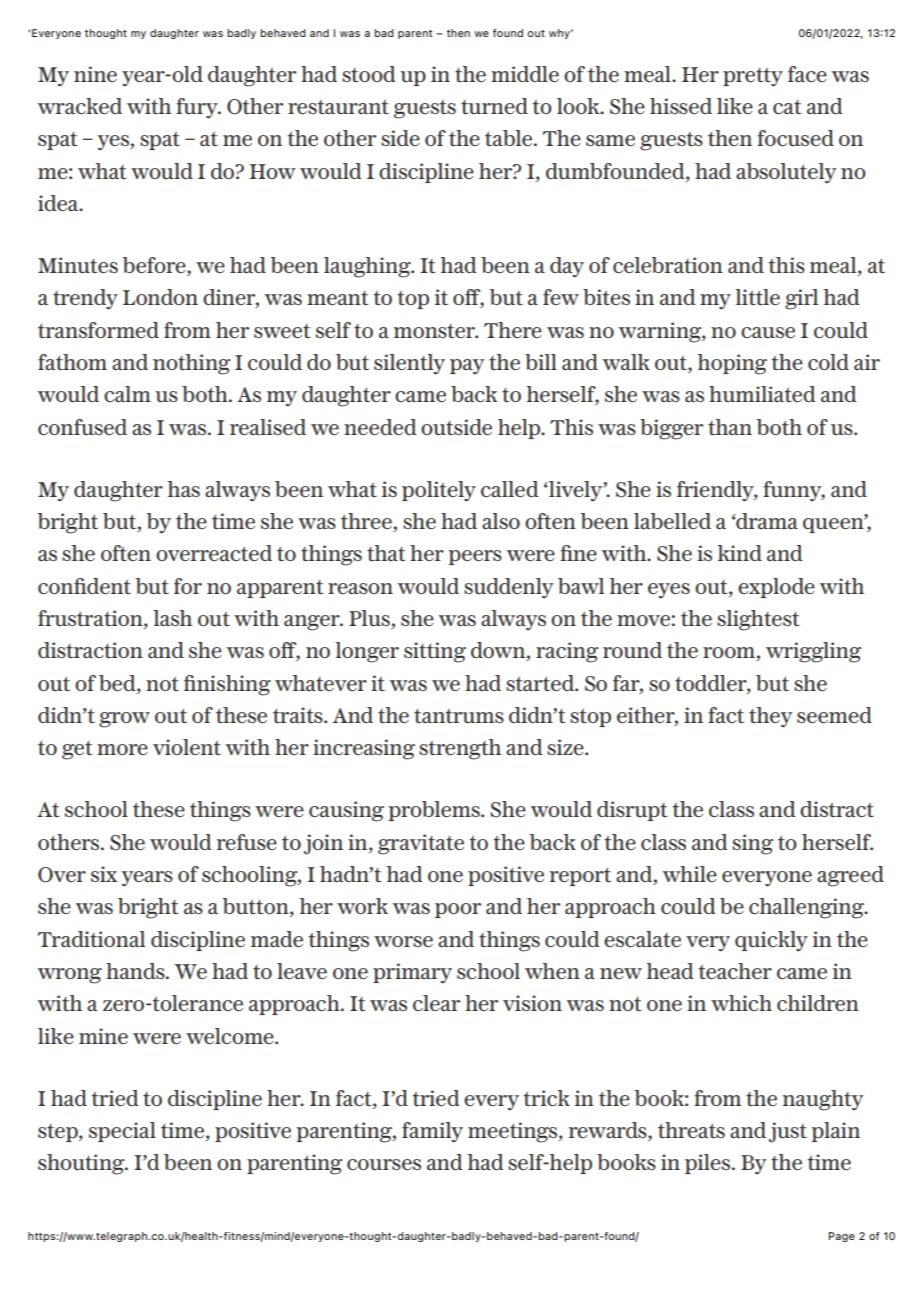 The width and height of the screenshot is (924, 1308). Describe the element at coordinates (787, 107) in the screenshot. I see `cat` at that location.
